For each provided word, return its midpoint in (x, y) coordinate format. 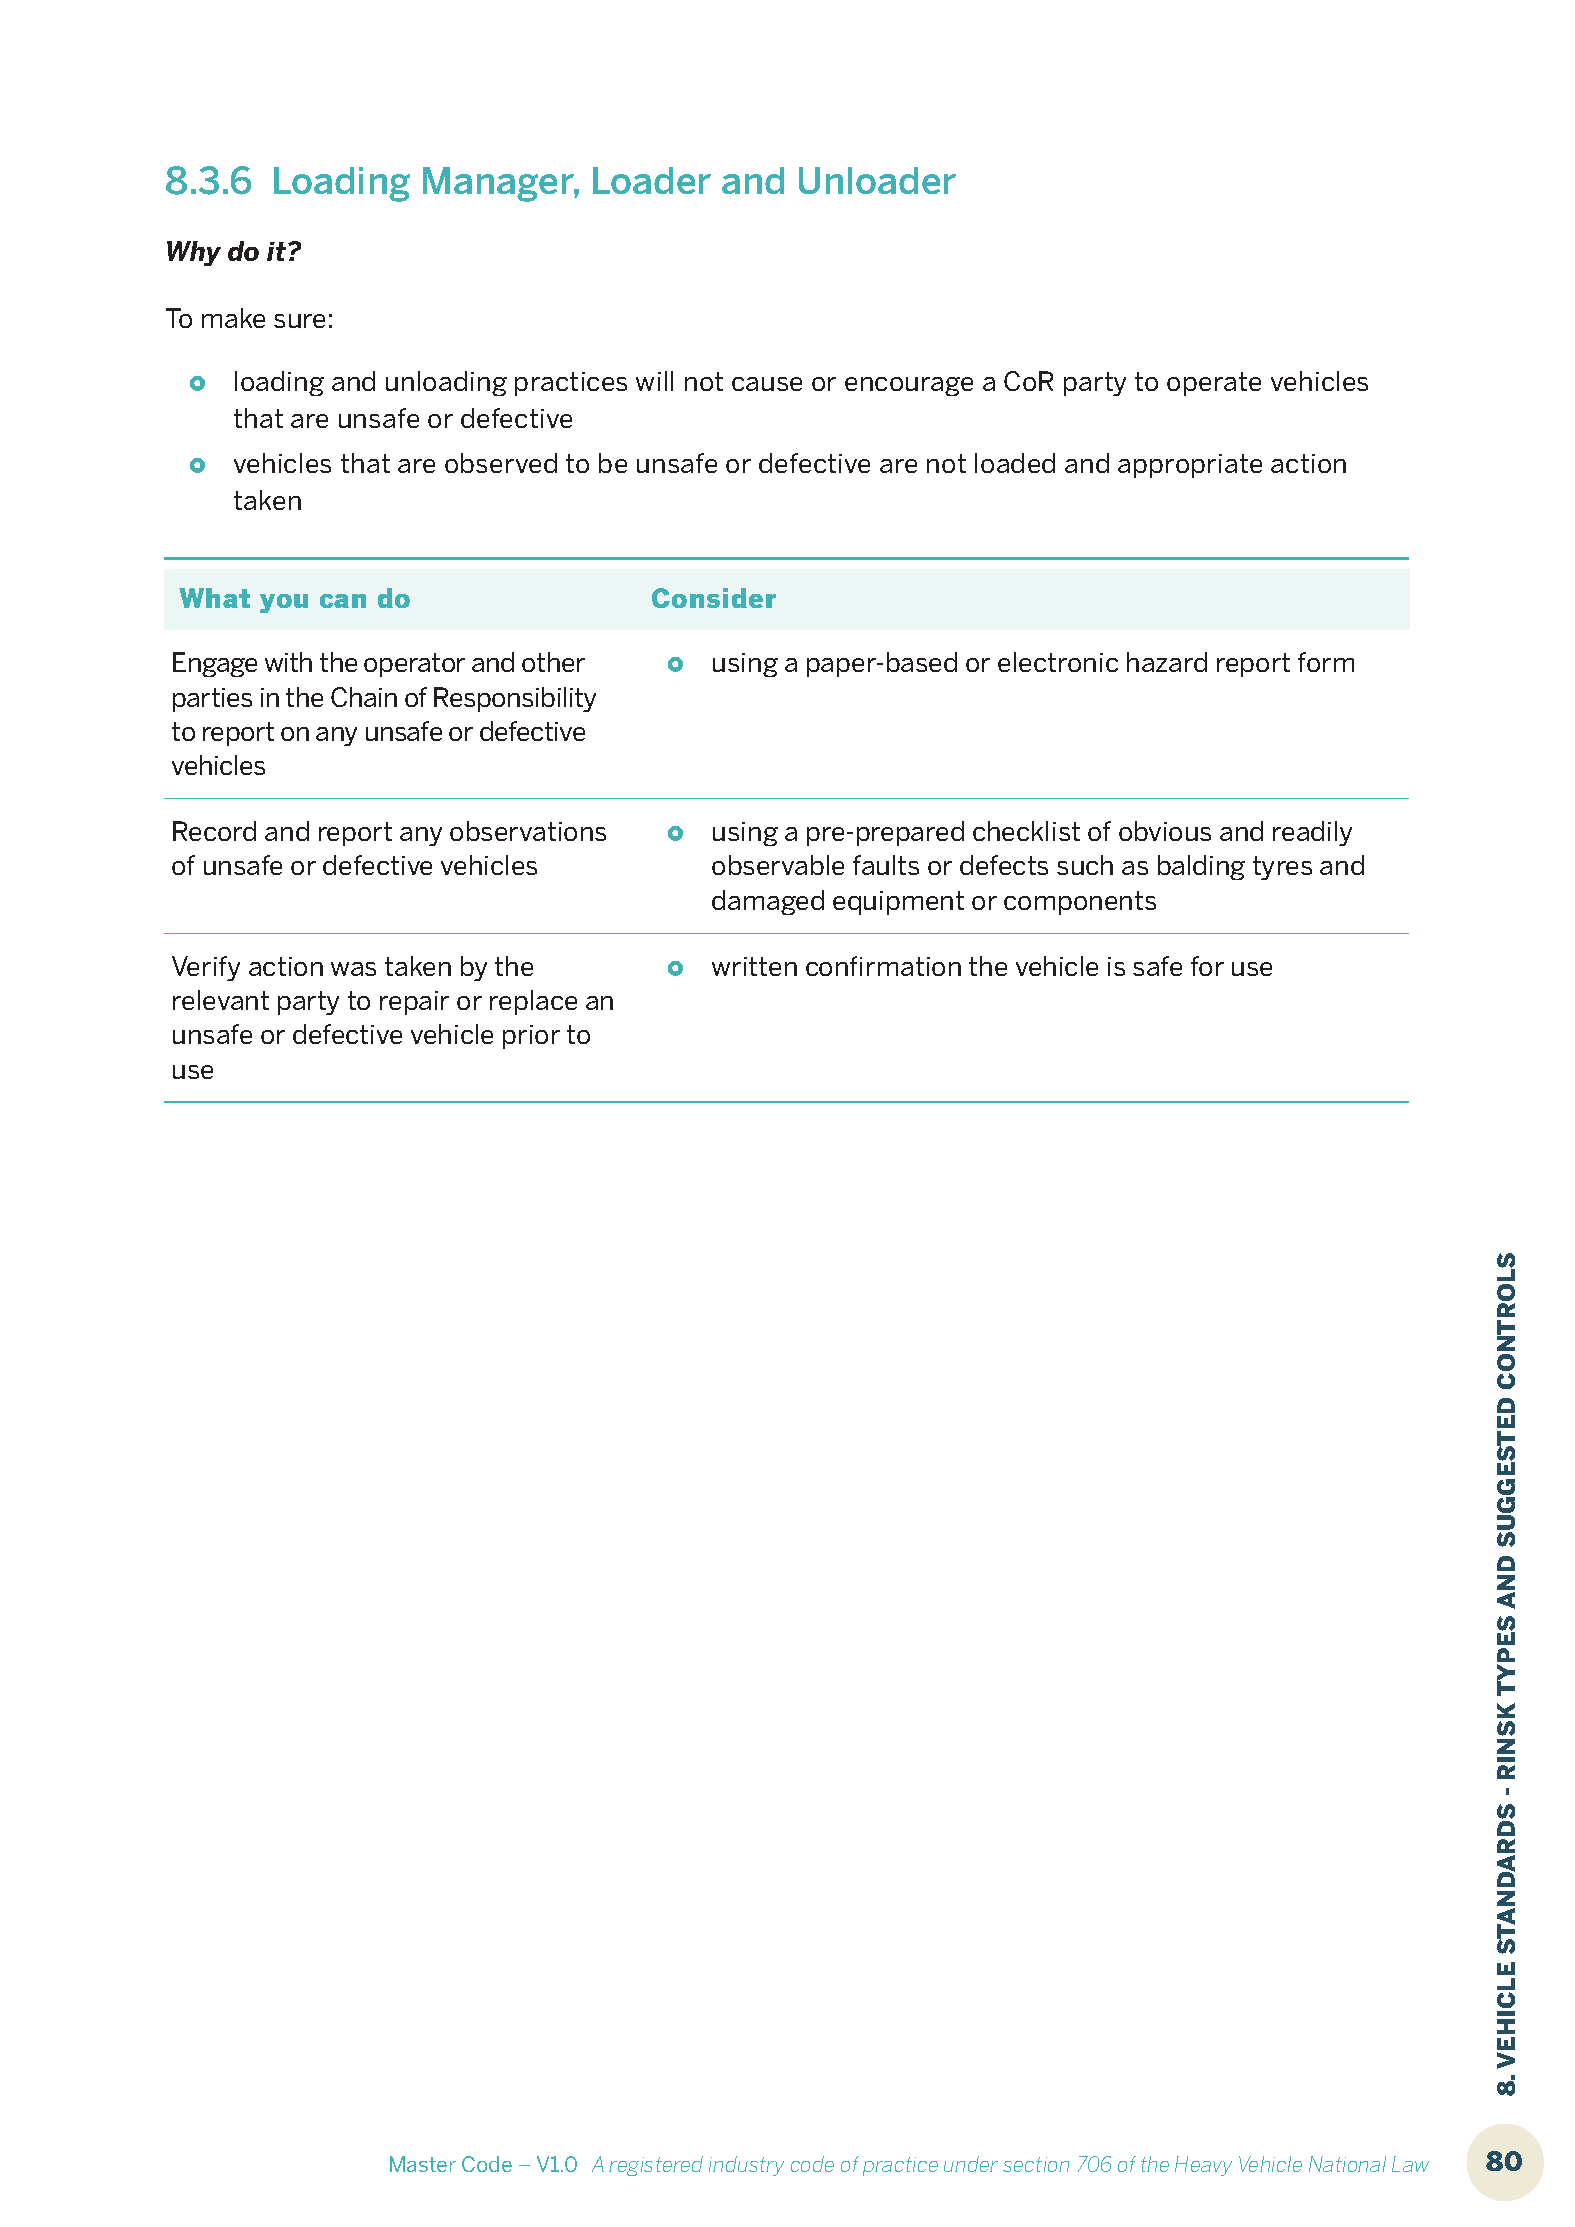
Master (423, 2164)
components (1080, 903)
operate (1214, 384)
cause (767, 384)
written (754, 966)
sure (299, 321)
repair (414, 1003)
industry (746, 2166)
